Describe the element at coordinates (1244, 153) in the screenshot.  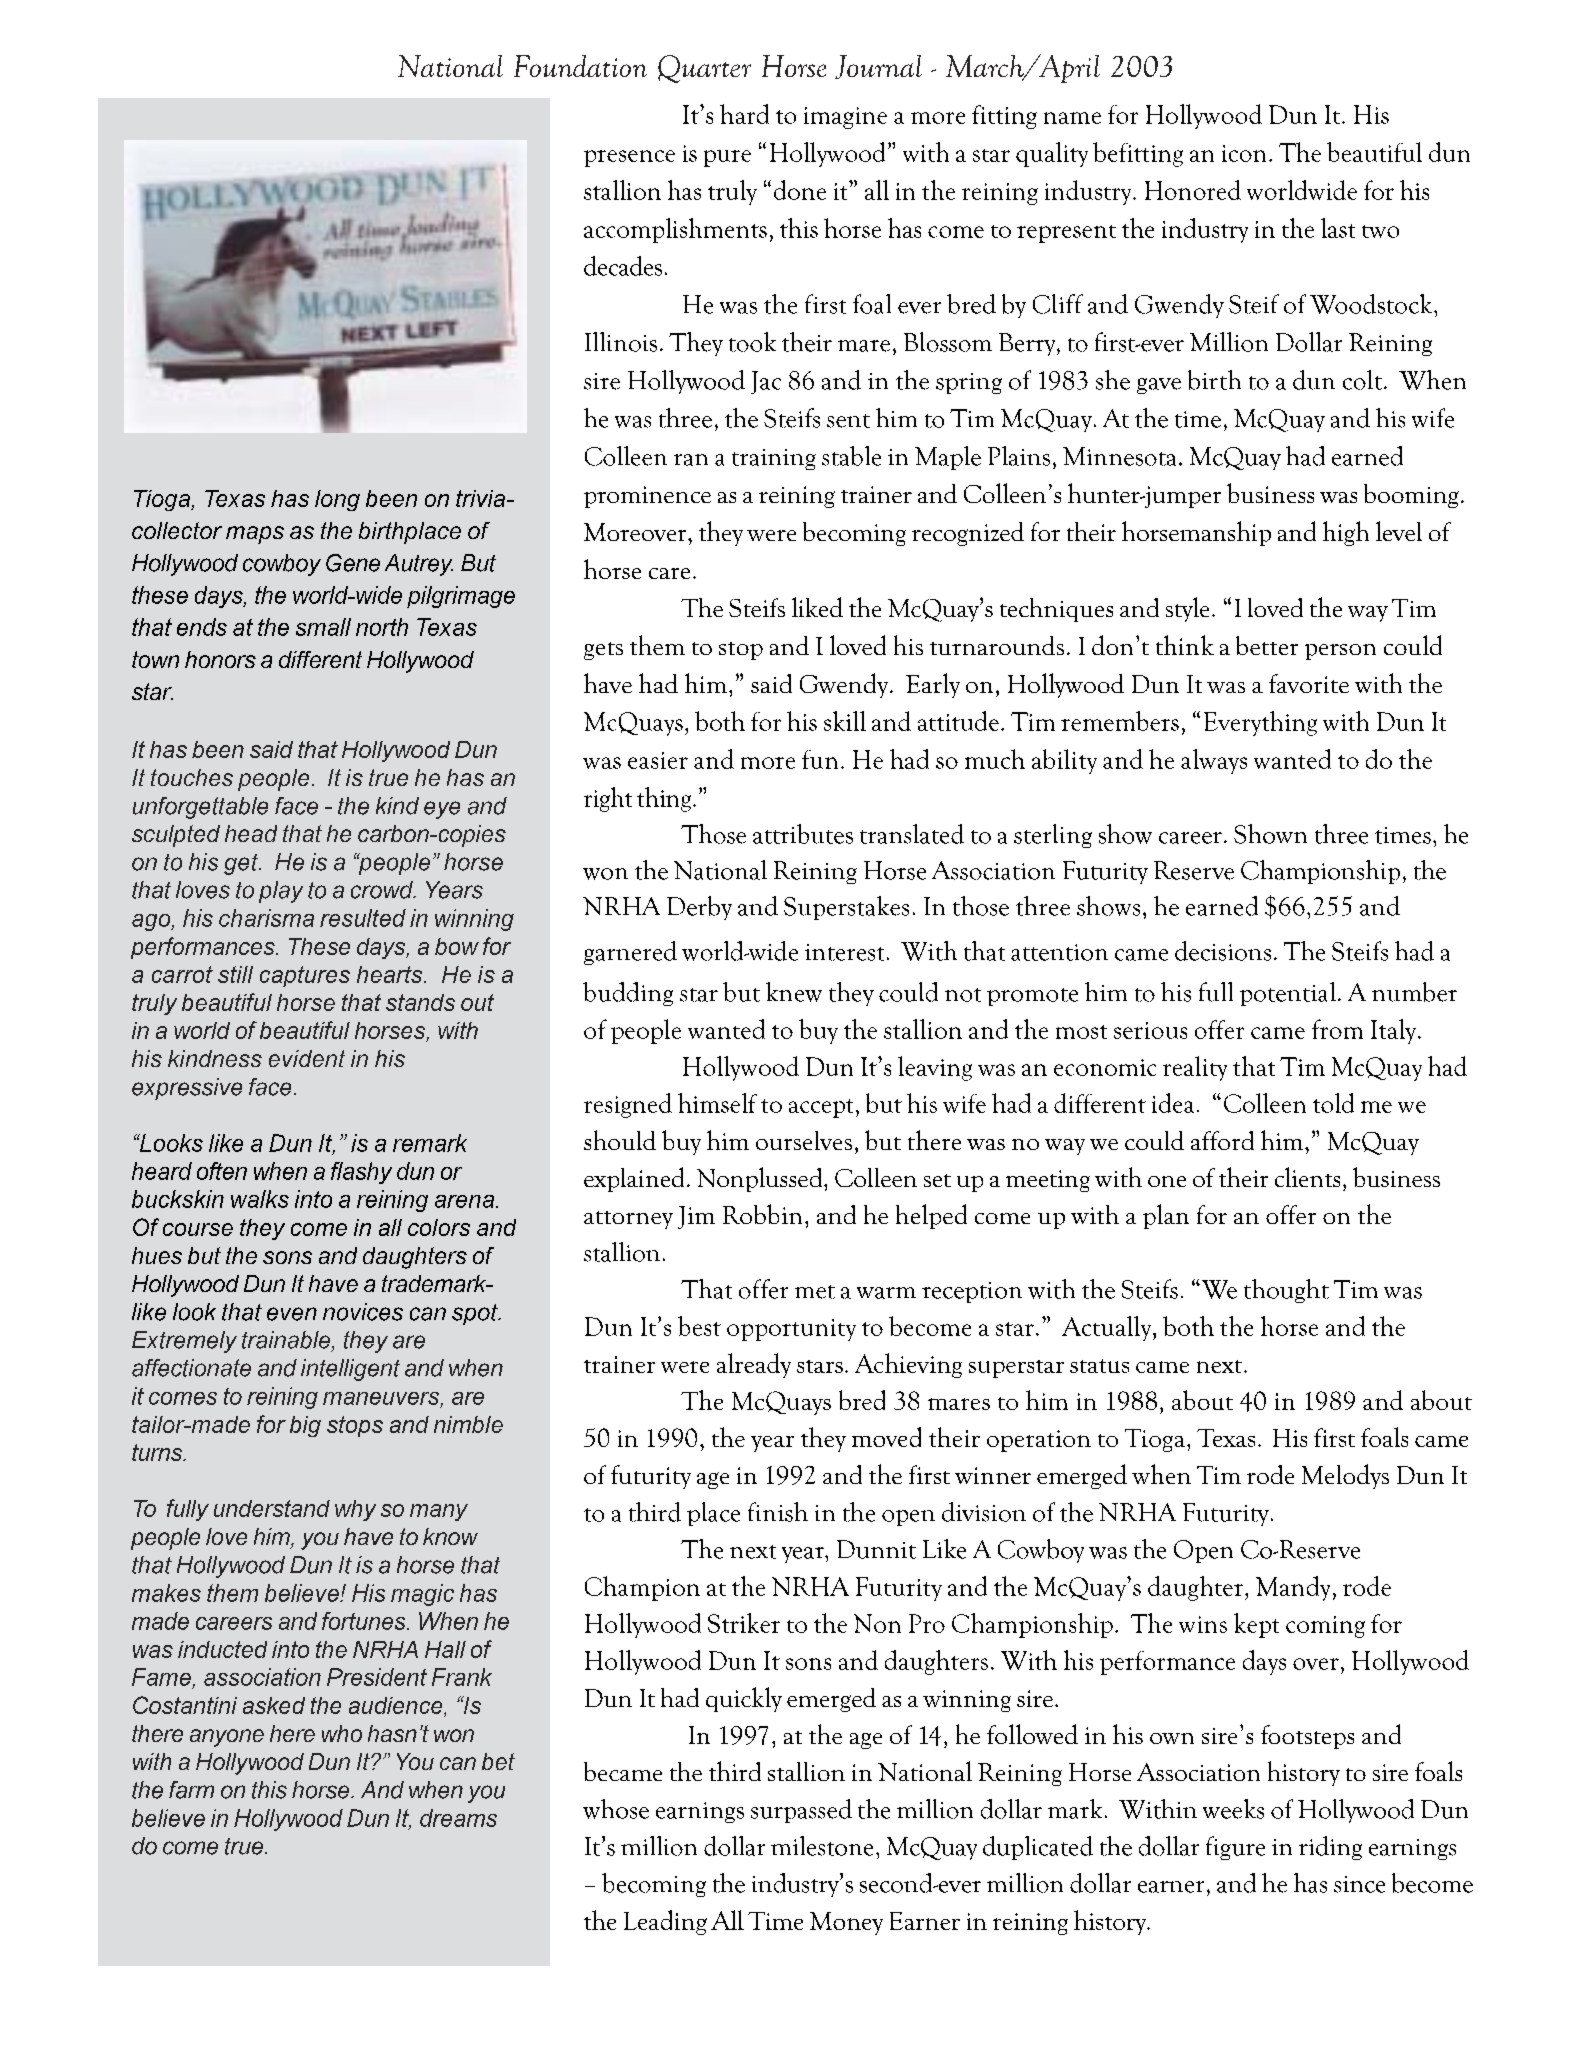
I see `icon` at that location.
